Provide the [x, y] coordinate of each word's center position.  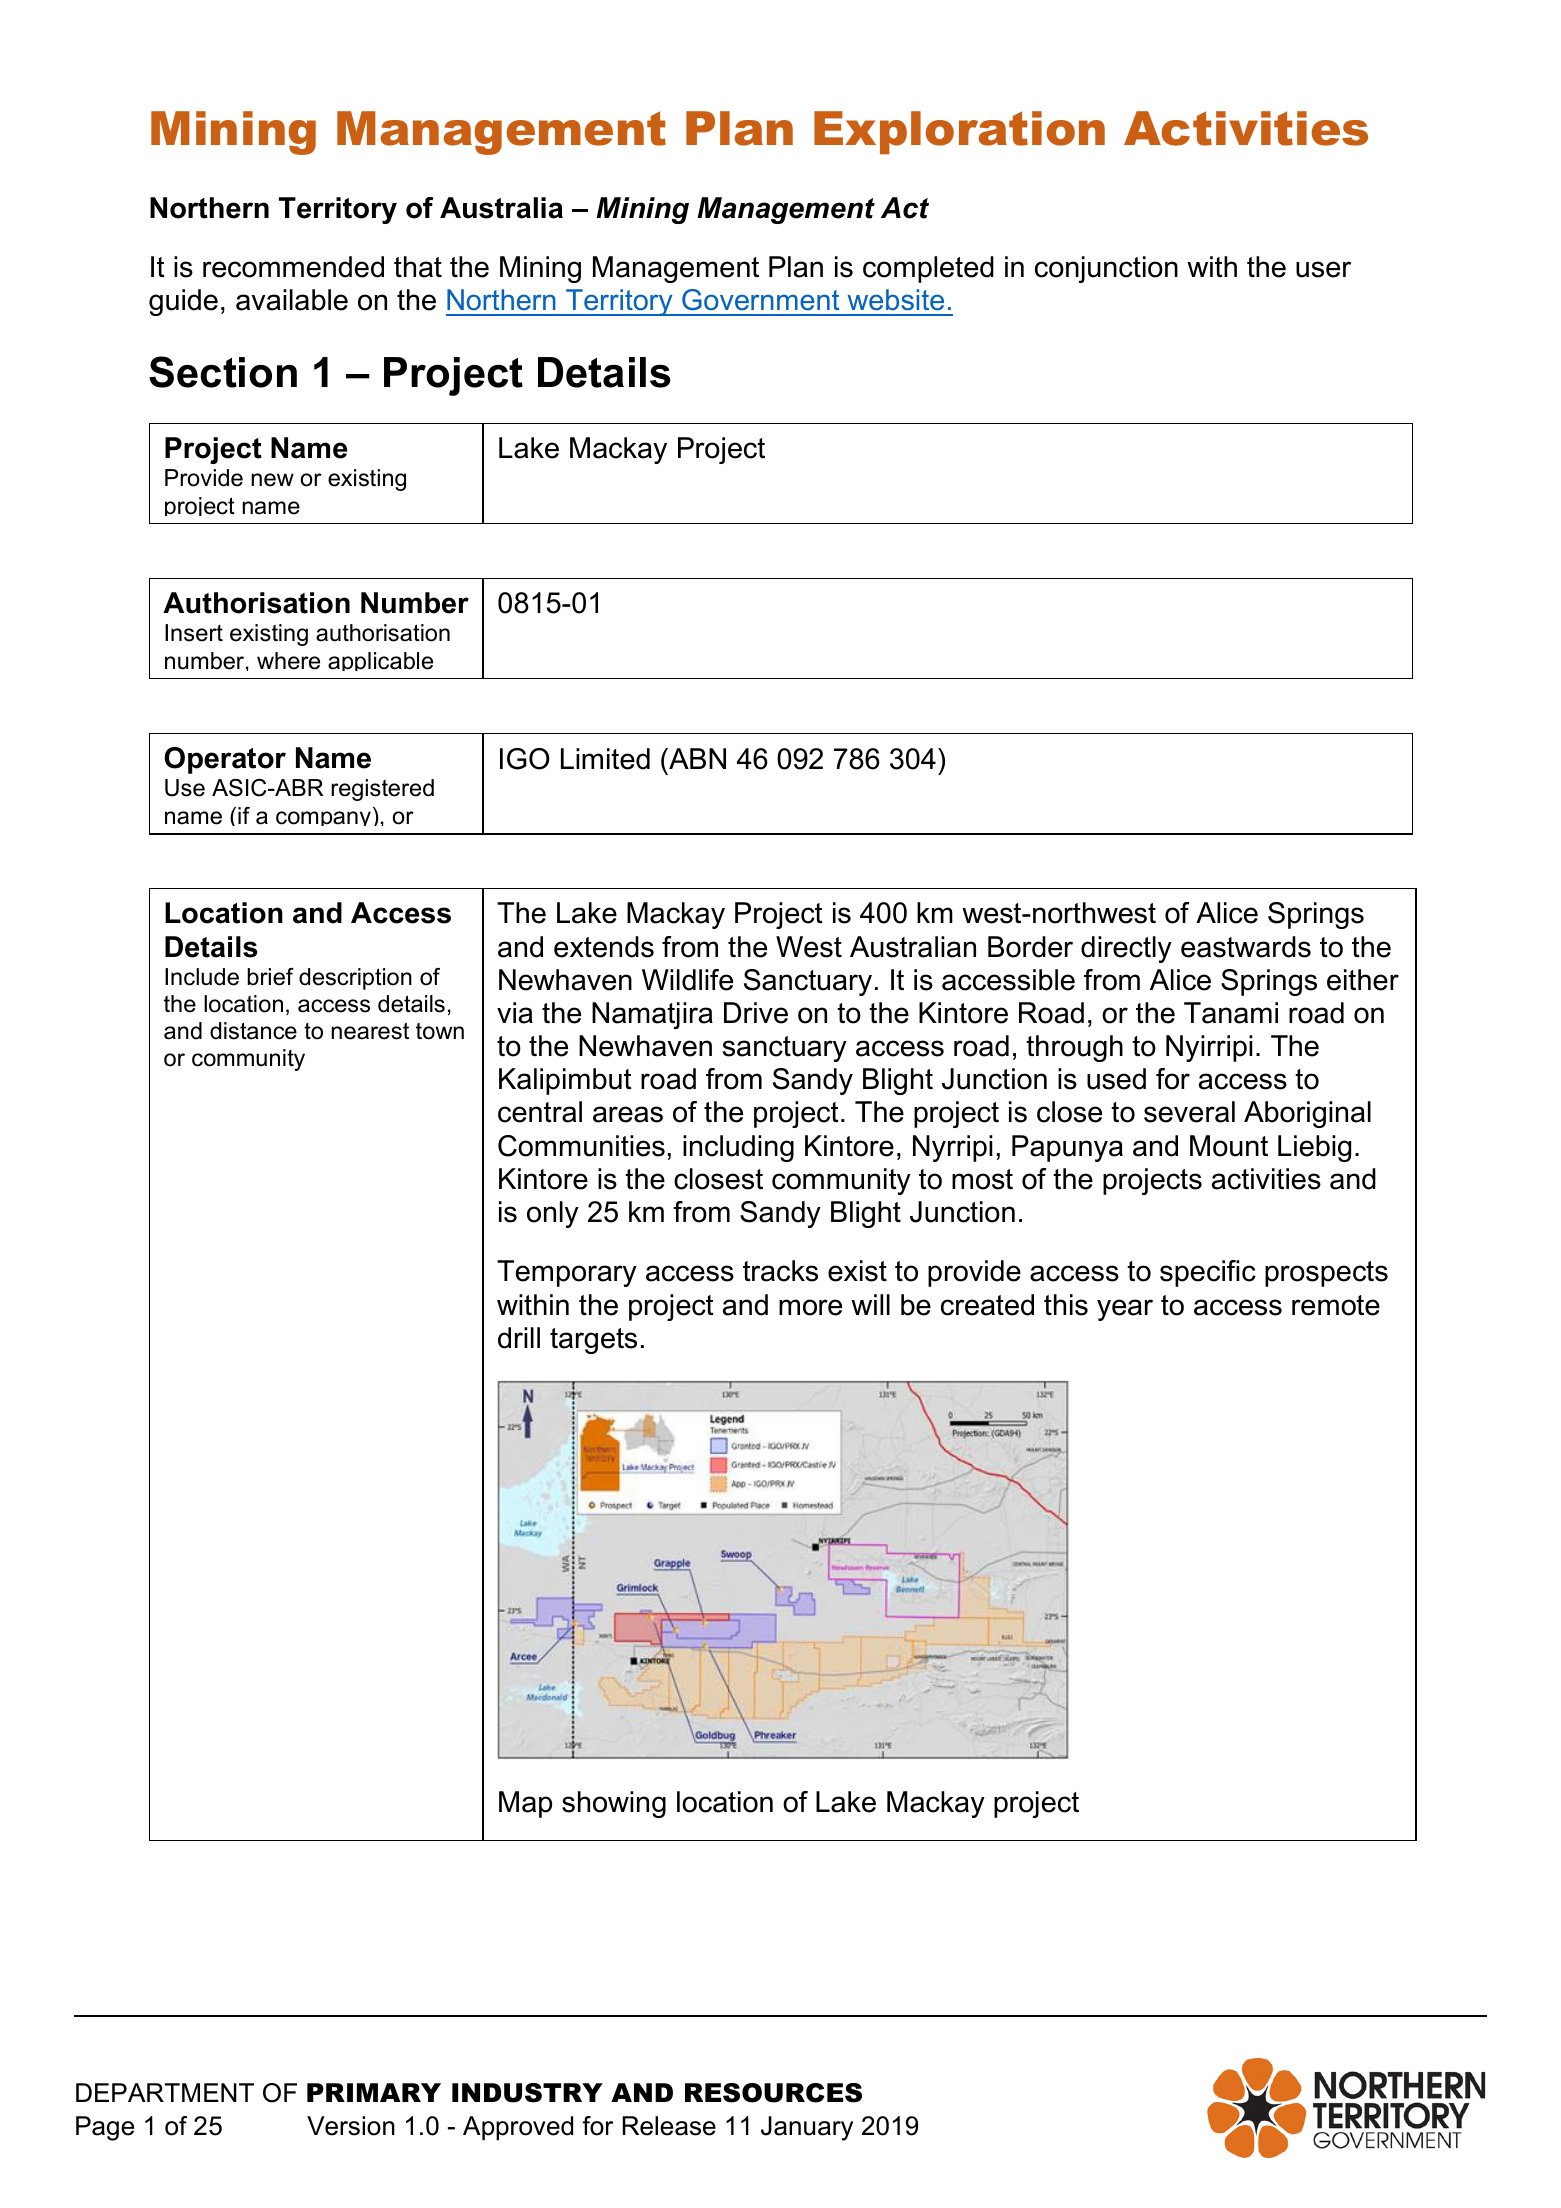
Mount [1229, 1146]
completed [928, 269]
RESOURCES [773, 2093]
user [1323, 269]
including [738, 1148]
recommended [293, 267]
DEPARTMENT [165, 2092]
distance [253, 1031]
